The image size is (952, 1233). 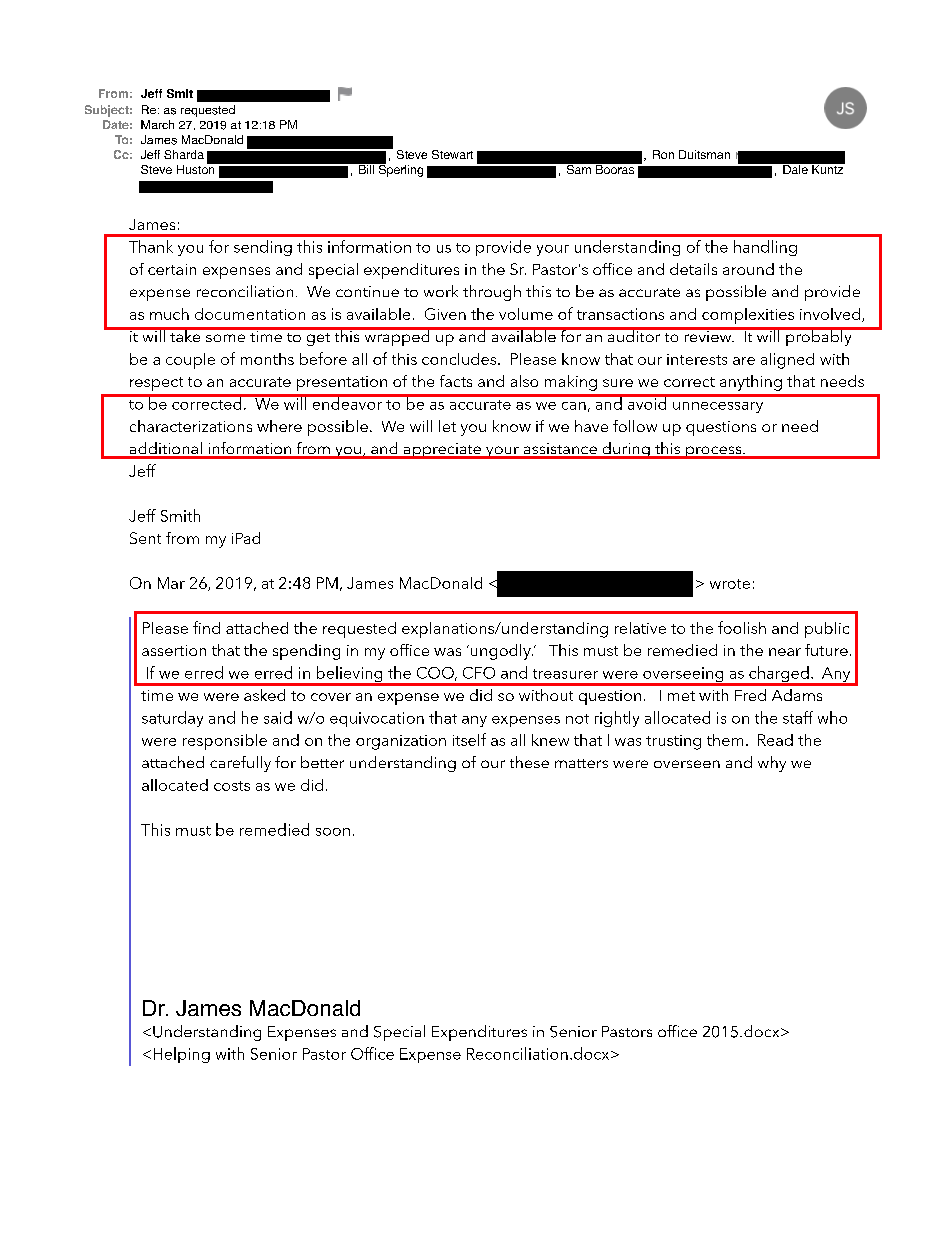 What do you see at coordinates (182, 1055) in the image?
I see `Helping` at bounding box center [182, 1055].
